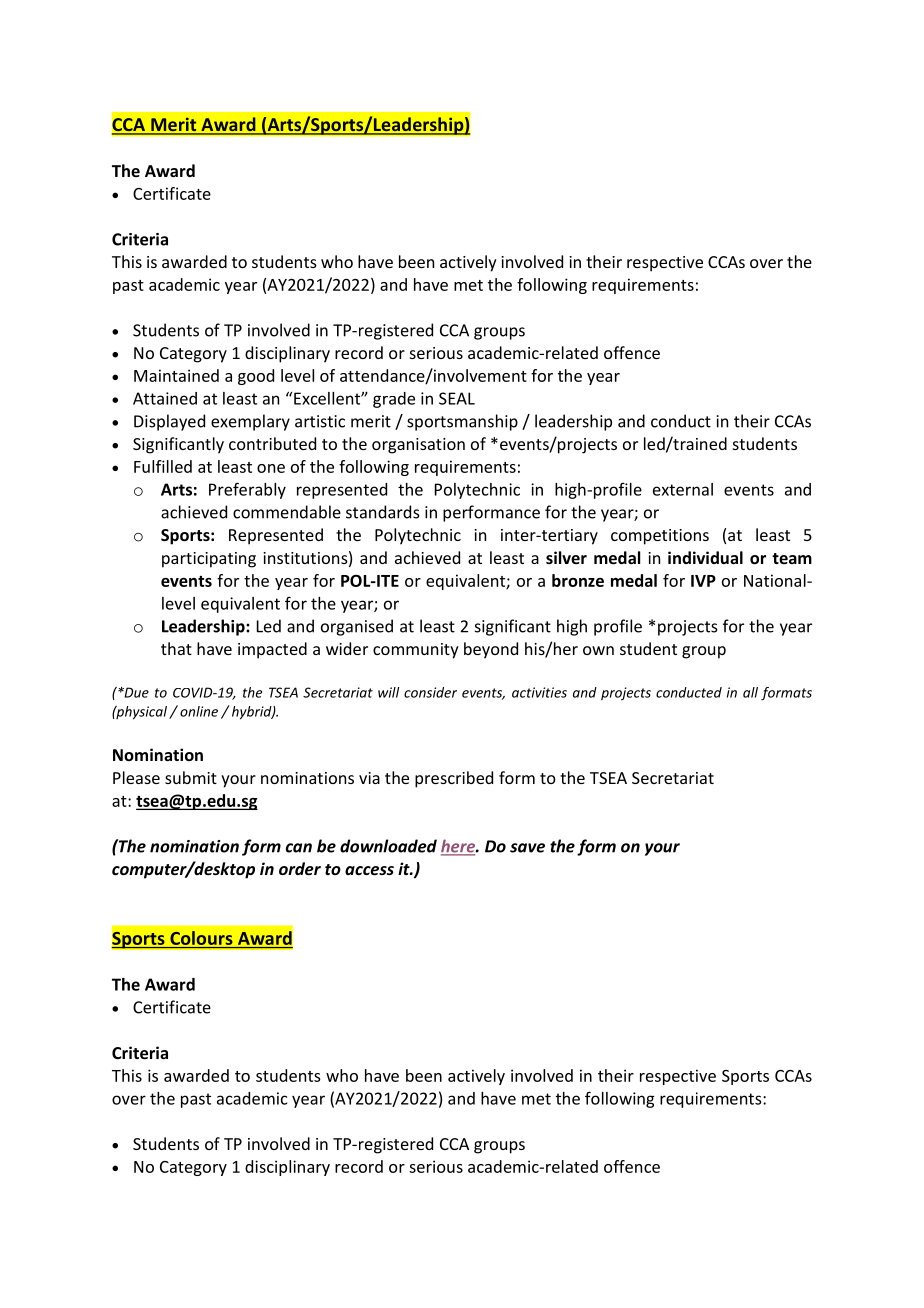 The width and height of the page is (924, 1308). I want to click on Colours, so click(201, 938).
